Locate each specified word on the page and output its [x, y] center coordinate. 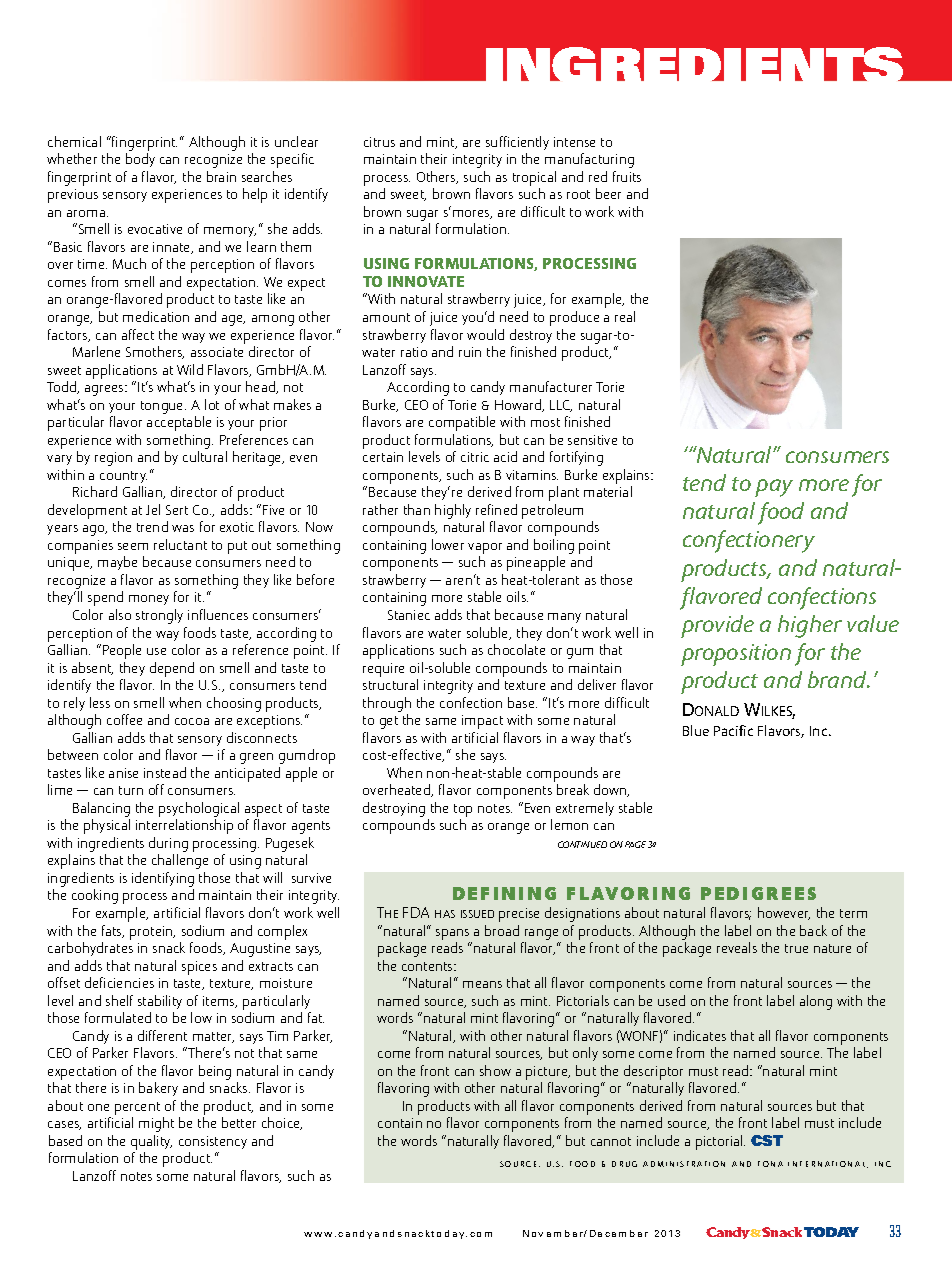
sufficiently [517, 143]
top [463, 810]
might [156, 1124]
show [495, 1070]
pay [774, 488]
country [123, 477]
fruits [627, 176]
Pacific [733, 730]
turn [131, 790]
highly [453, 511]
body [140, 160]
